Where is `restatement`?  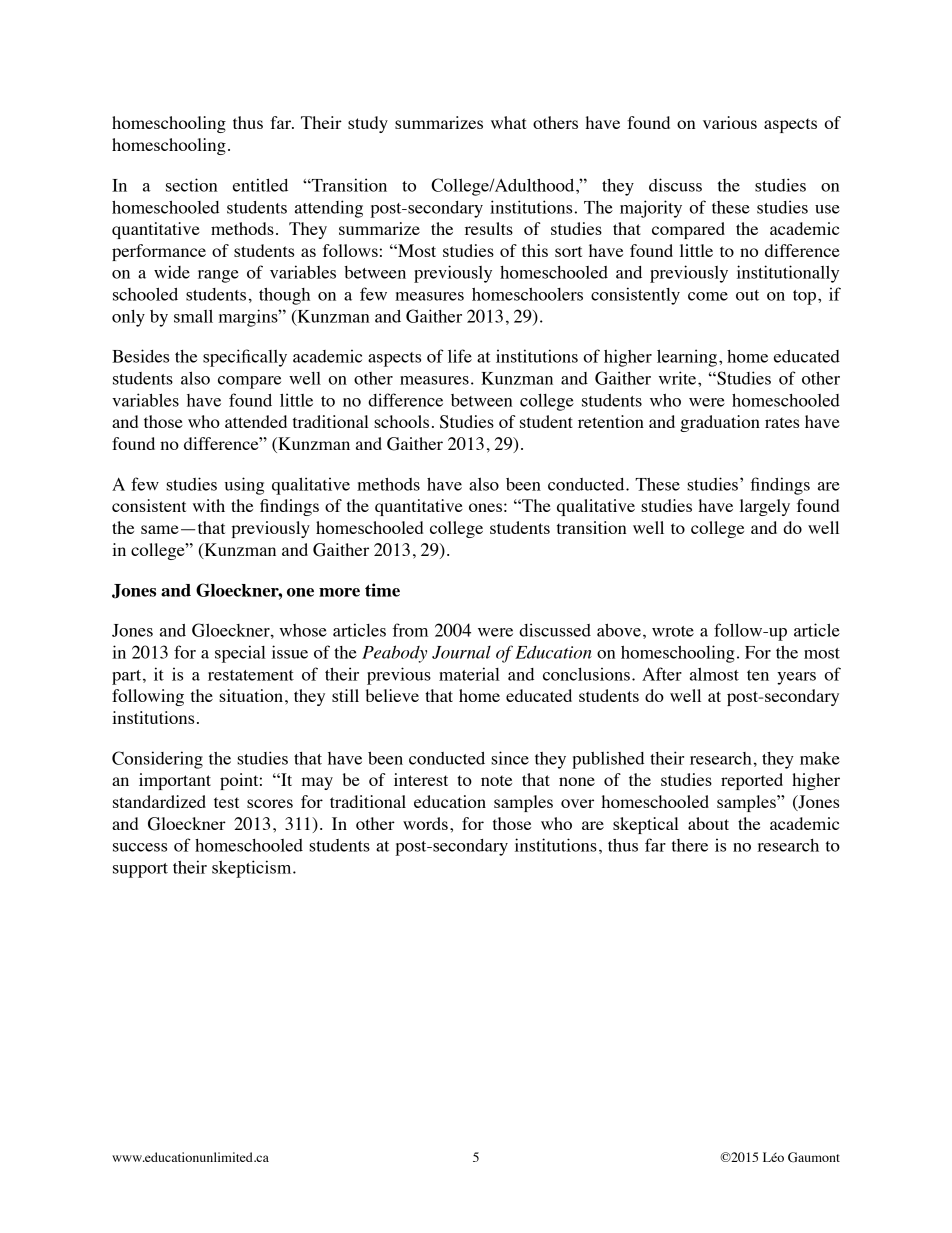
restatement is located at coordinates (251, 675).
